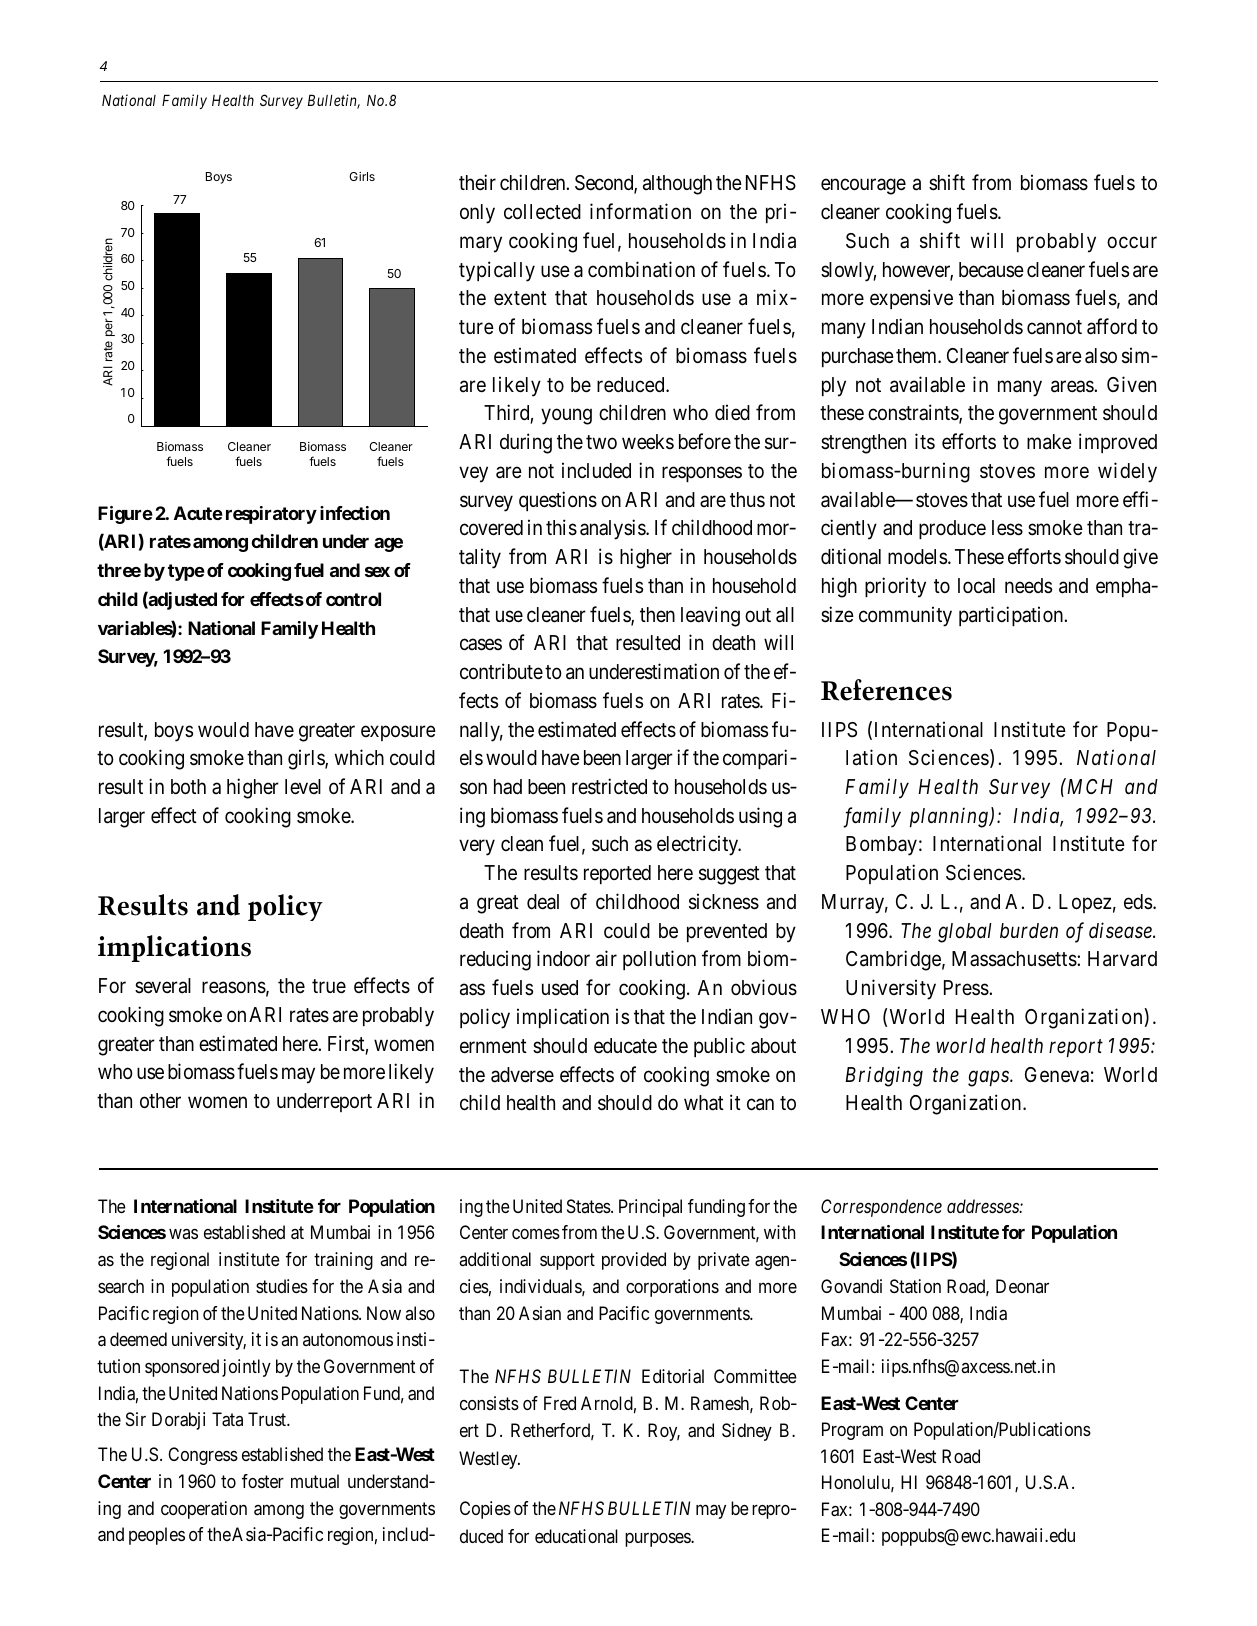 This screenshot has height=1626, width=1257. What do you see at coordinates (1015, 959) in the screenshot?
I see `Massachusetts` at bounding box center [1015, 959].
